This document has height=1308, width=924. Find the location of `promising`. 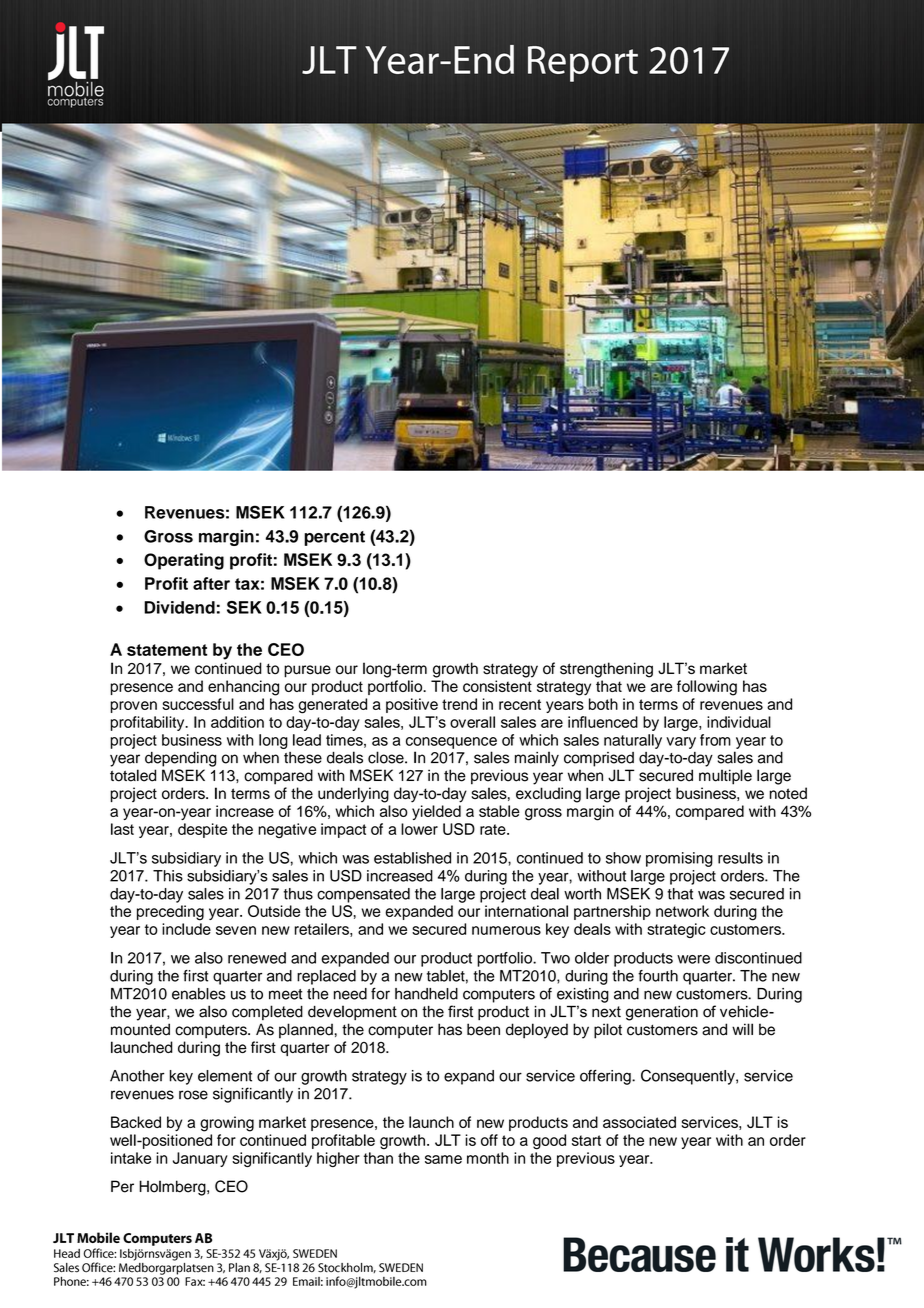

promising is located at coordinates (679, 859).
